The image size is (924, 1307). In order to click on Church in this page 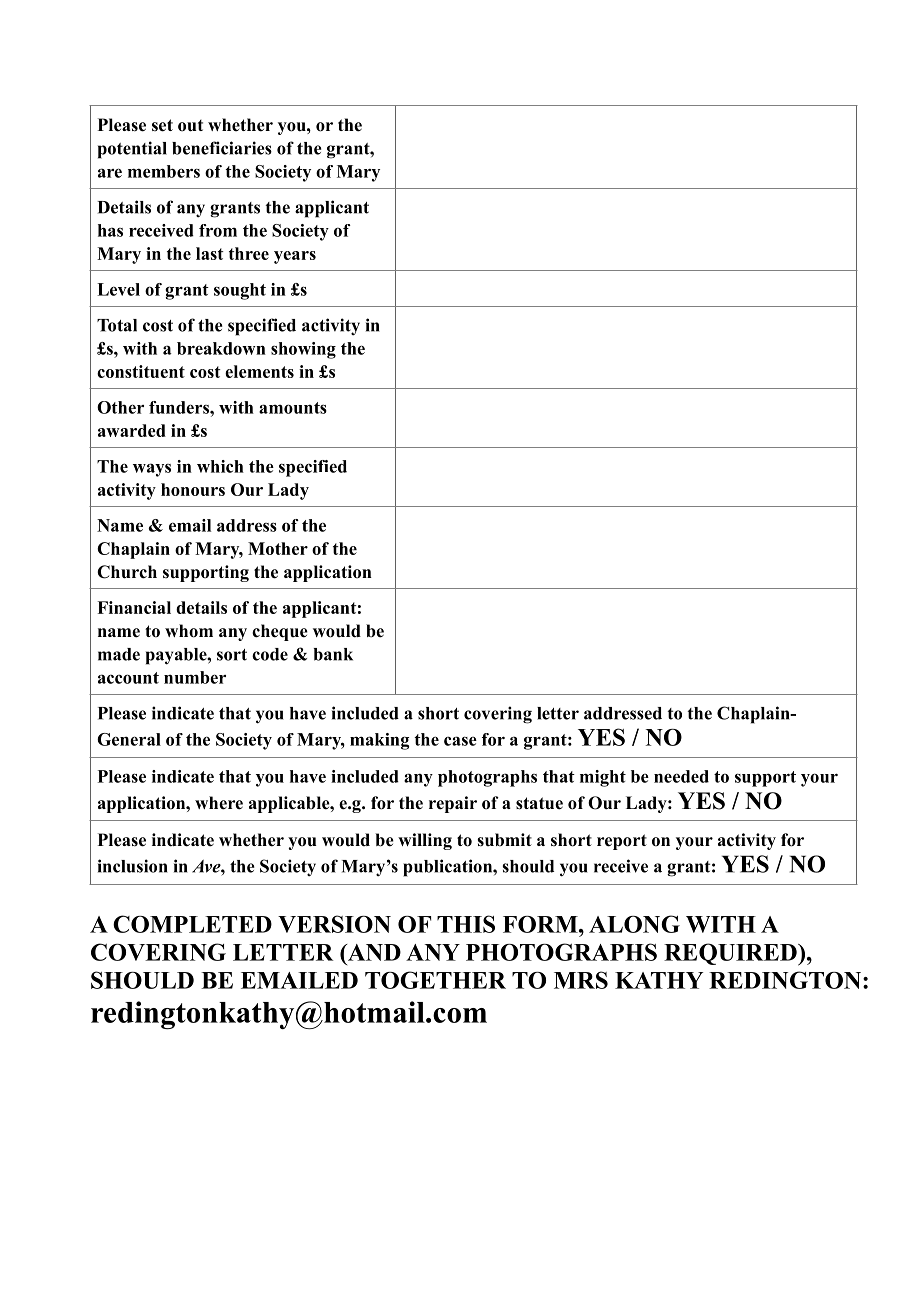, I will do `click(127, 572)`.
